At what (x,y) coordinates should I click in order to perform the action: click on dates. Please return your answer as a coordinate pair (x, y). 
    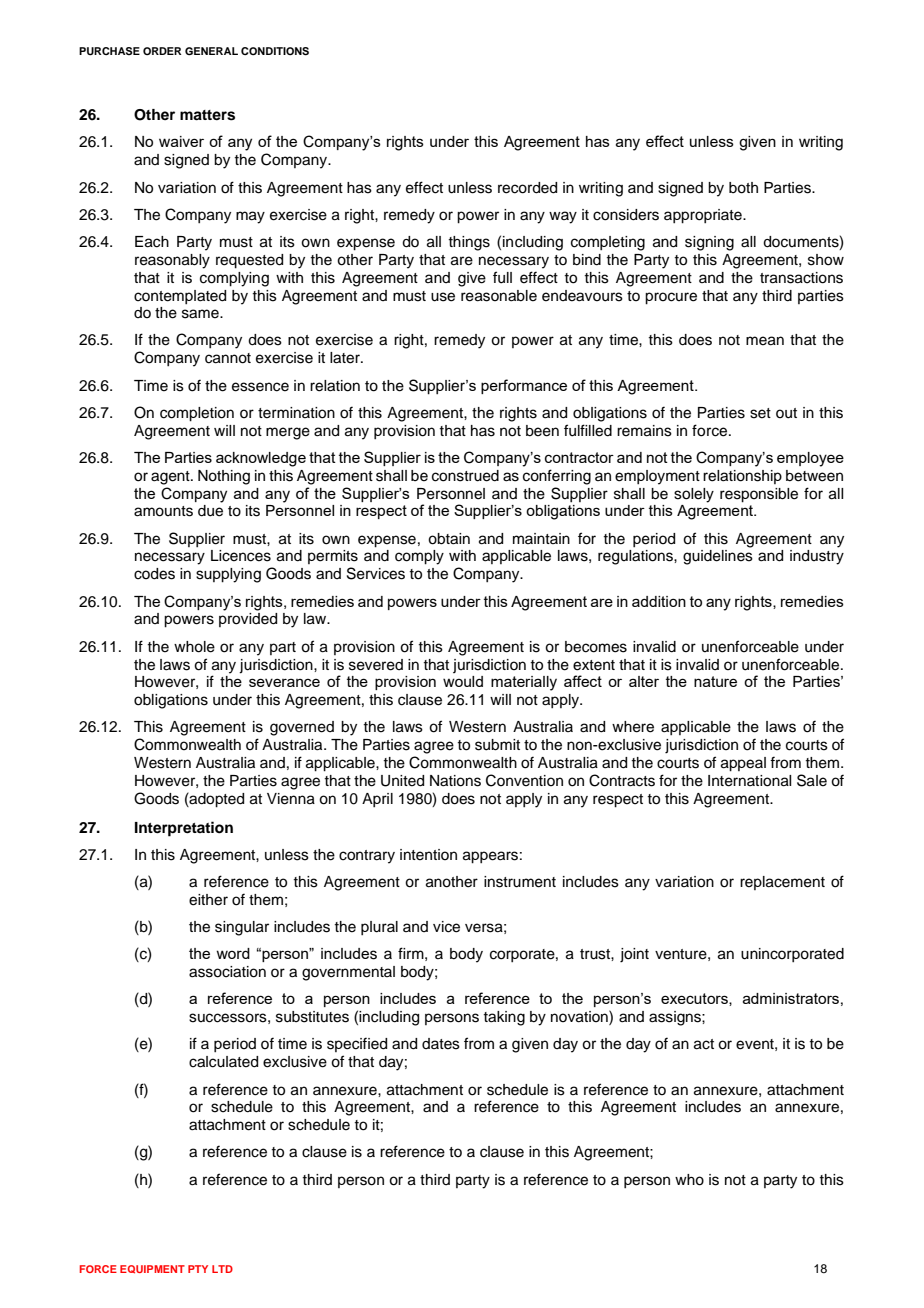
    Looking at the image, I should click on (441, 1044).
